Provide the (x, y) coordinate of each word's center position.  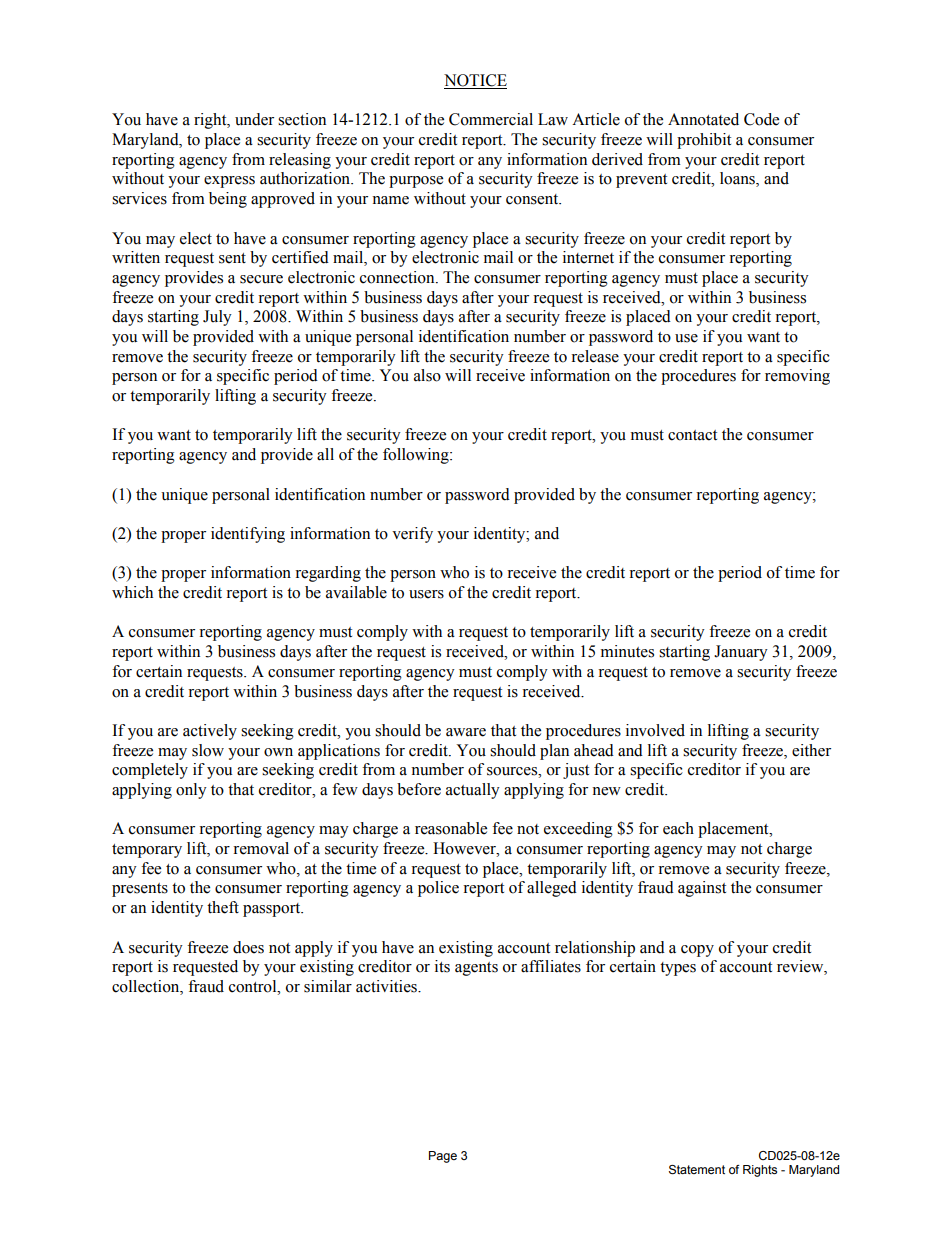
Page (443, 1157)
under (254, 119)
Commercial (491, 119)
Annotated (703, 119)
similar (328, 986)
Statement (697, 1170)
